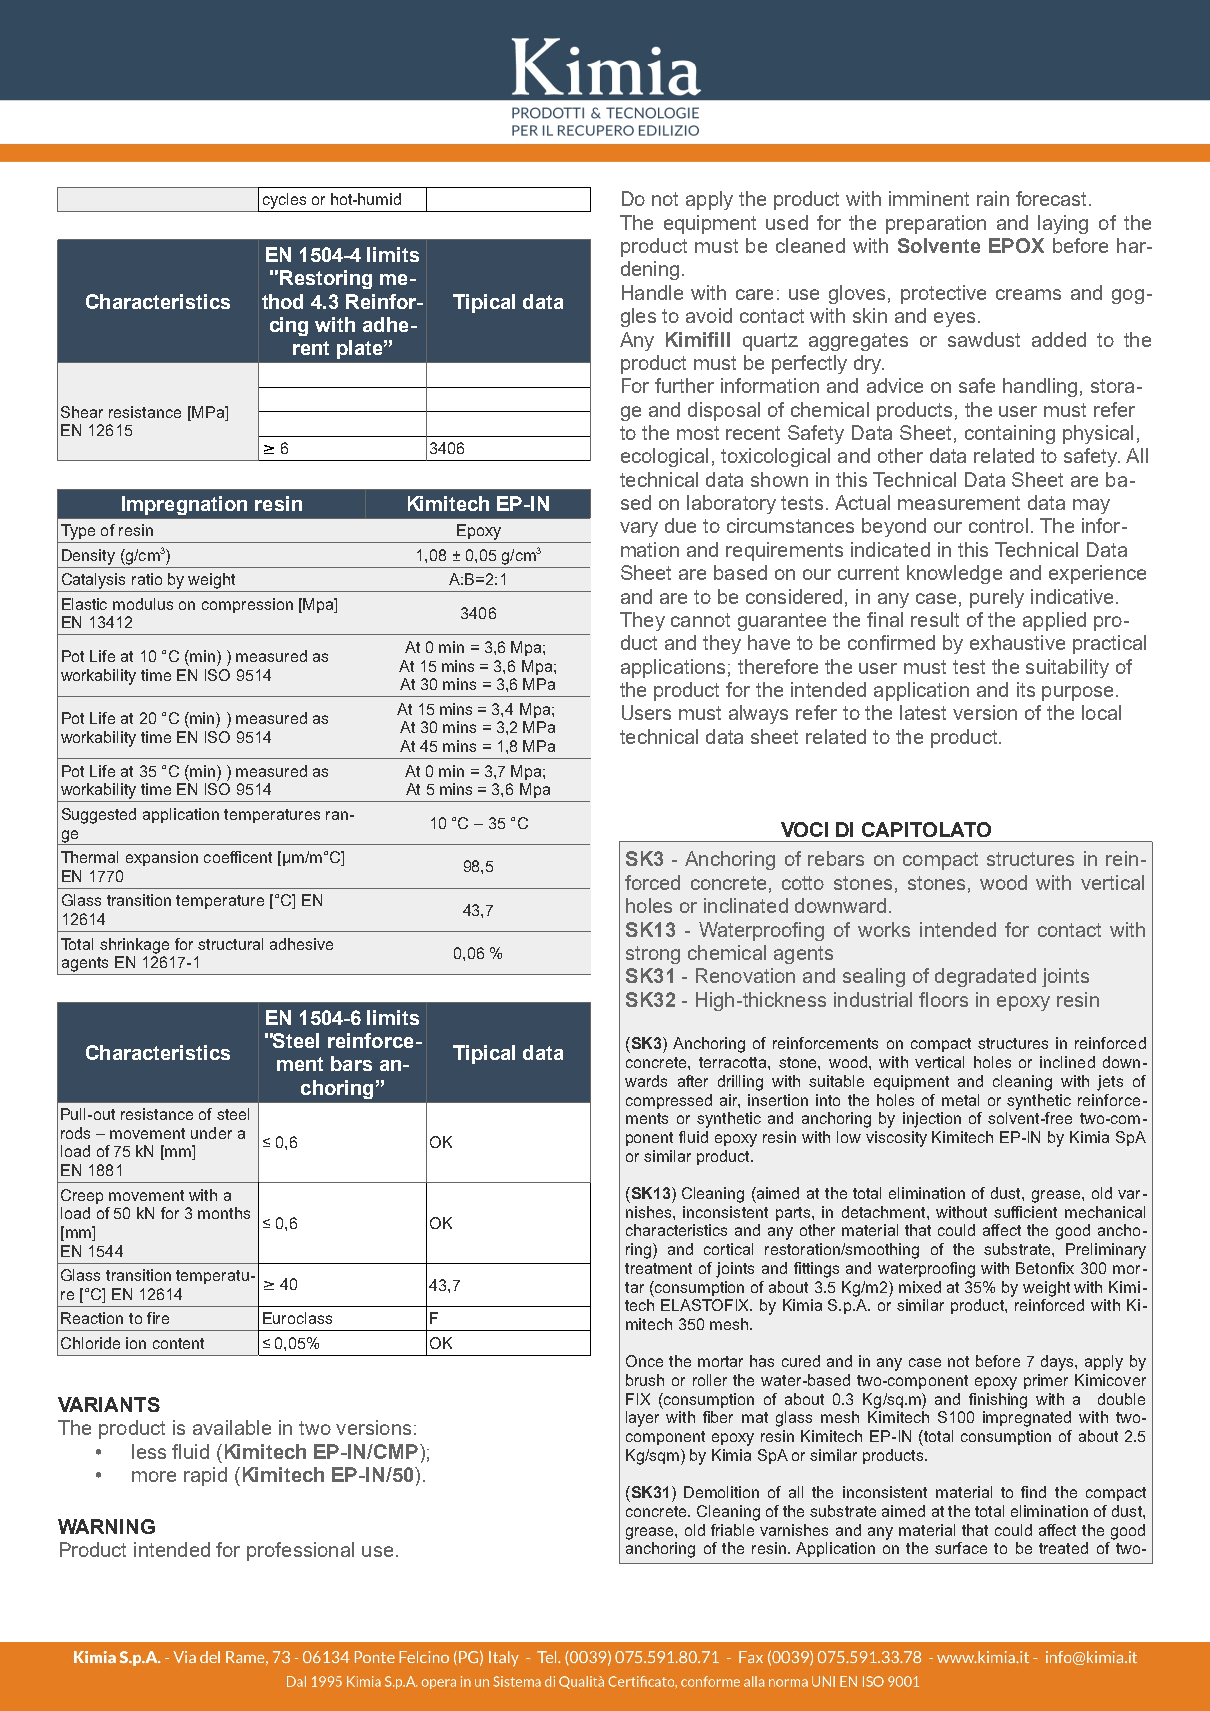  I want to click on find, so click(1033, 1492).
